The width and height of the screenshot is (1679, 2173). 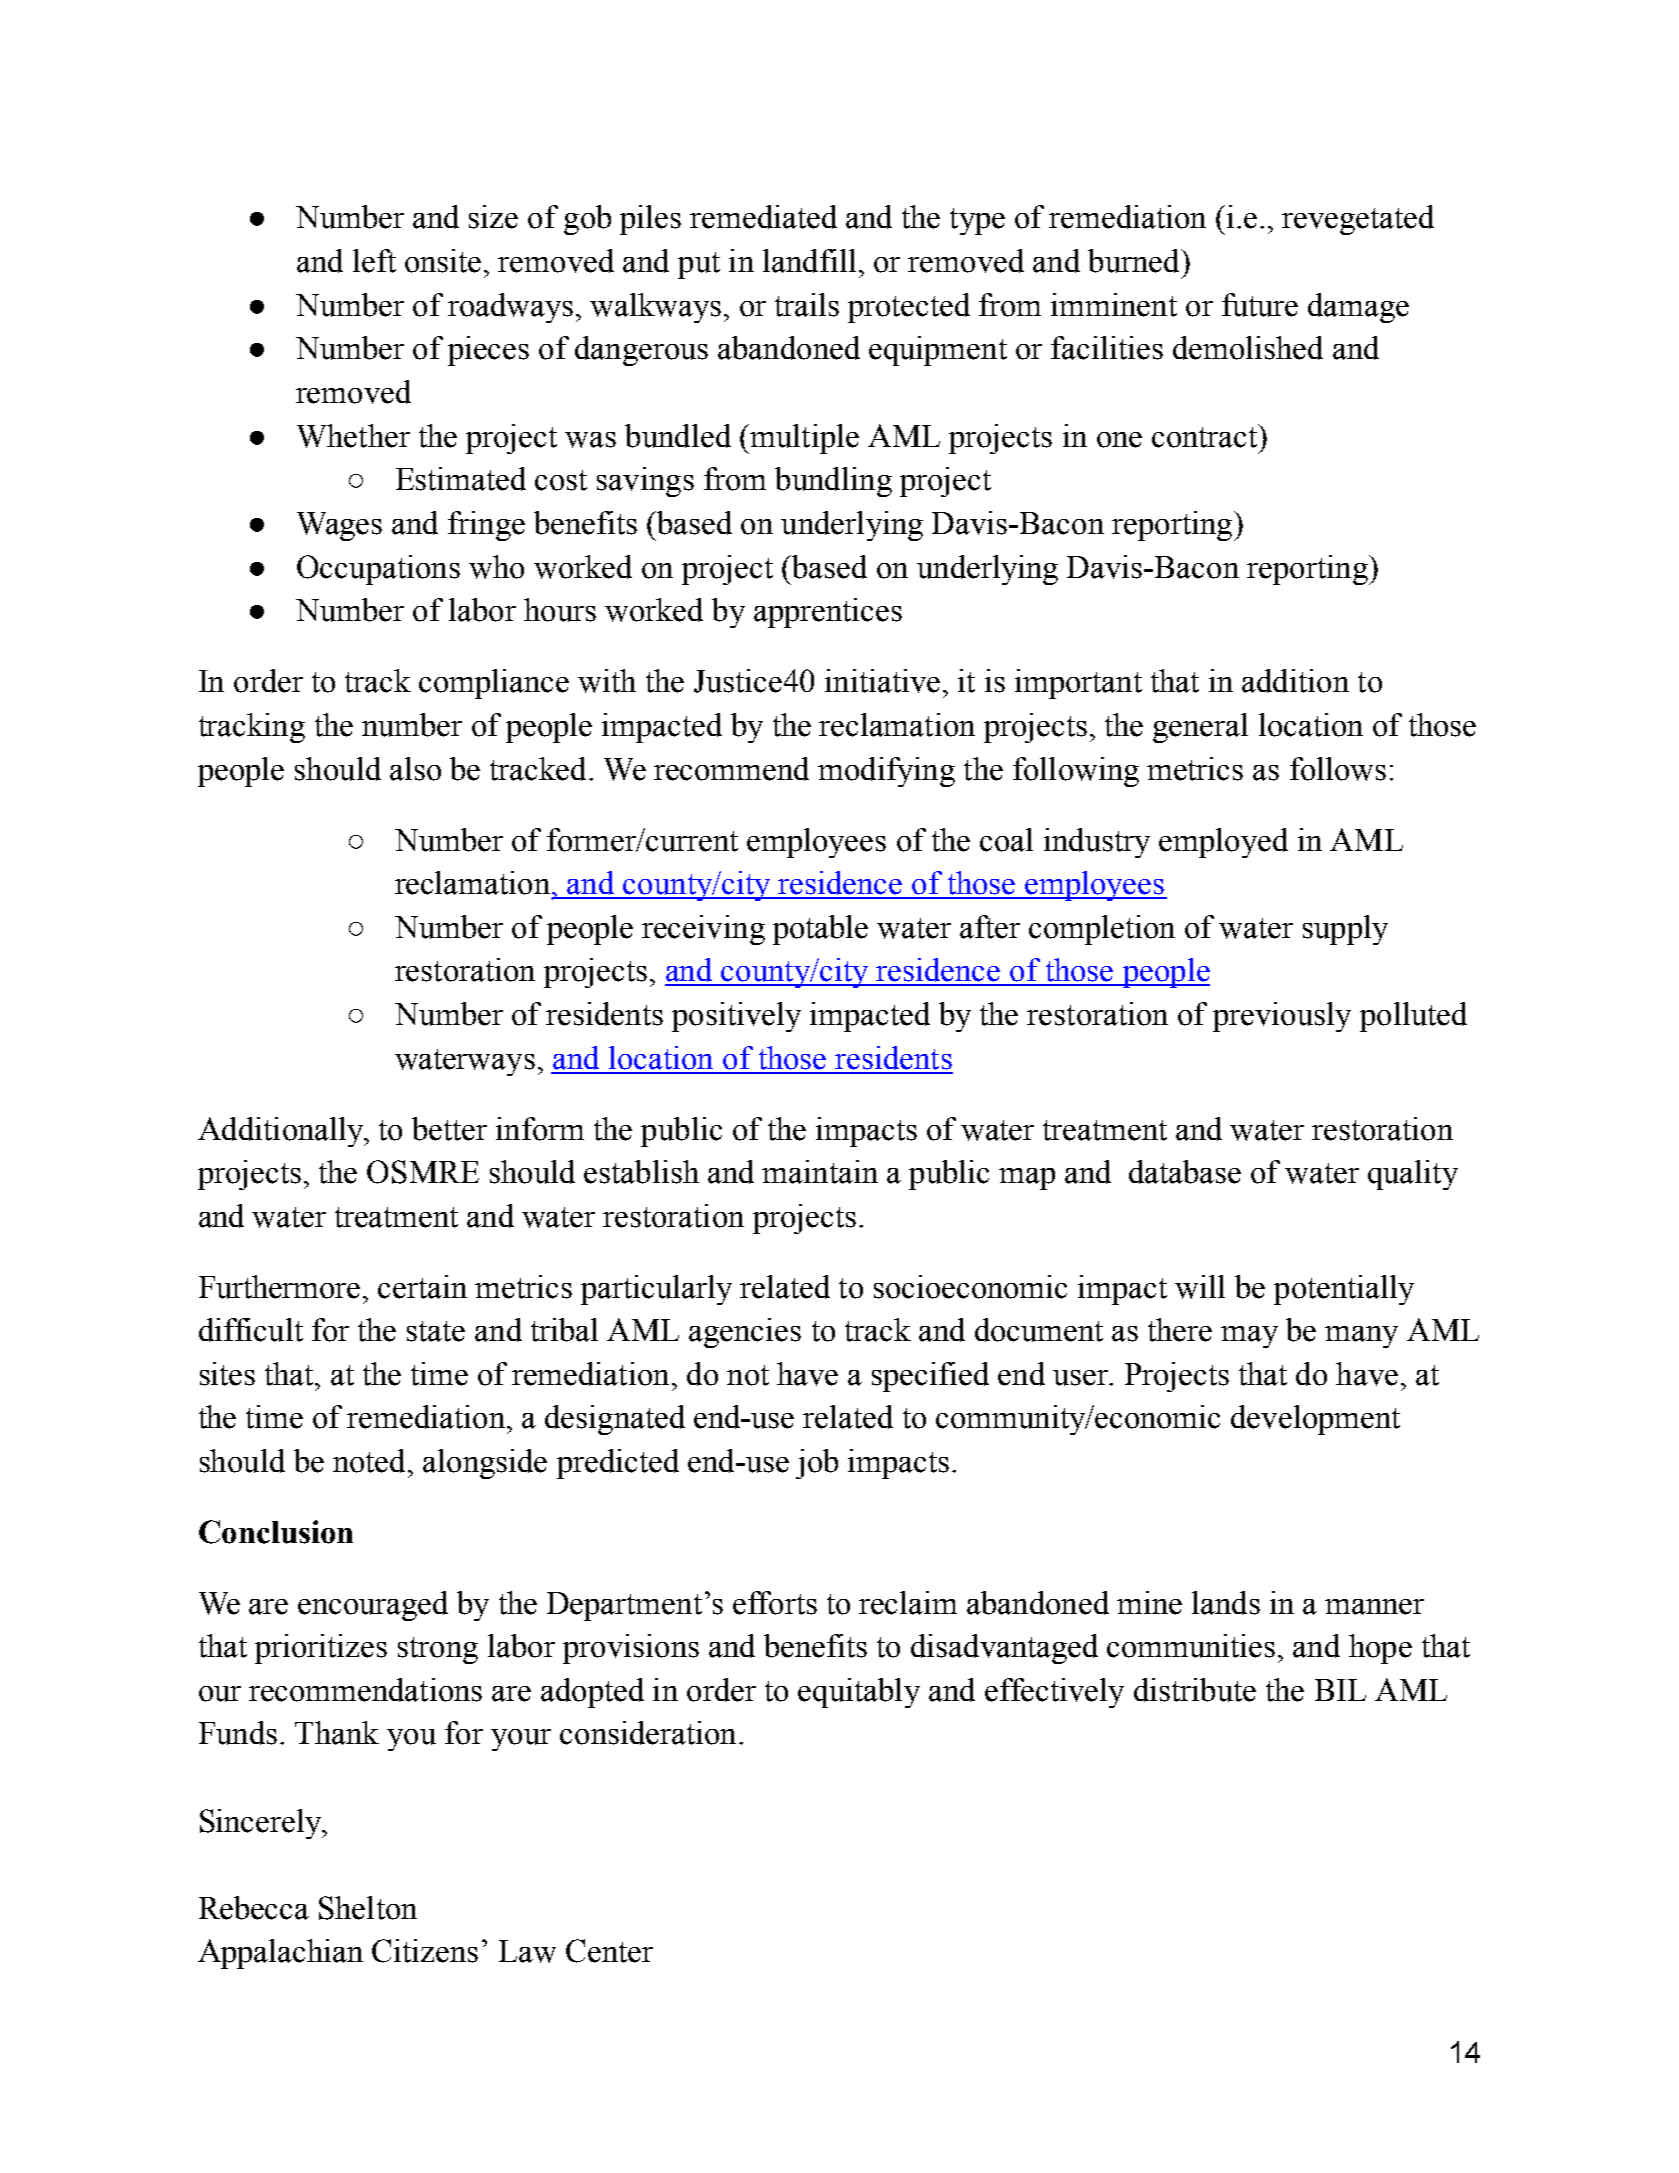 I want to click on noted, so click(x=369, y=1461).
